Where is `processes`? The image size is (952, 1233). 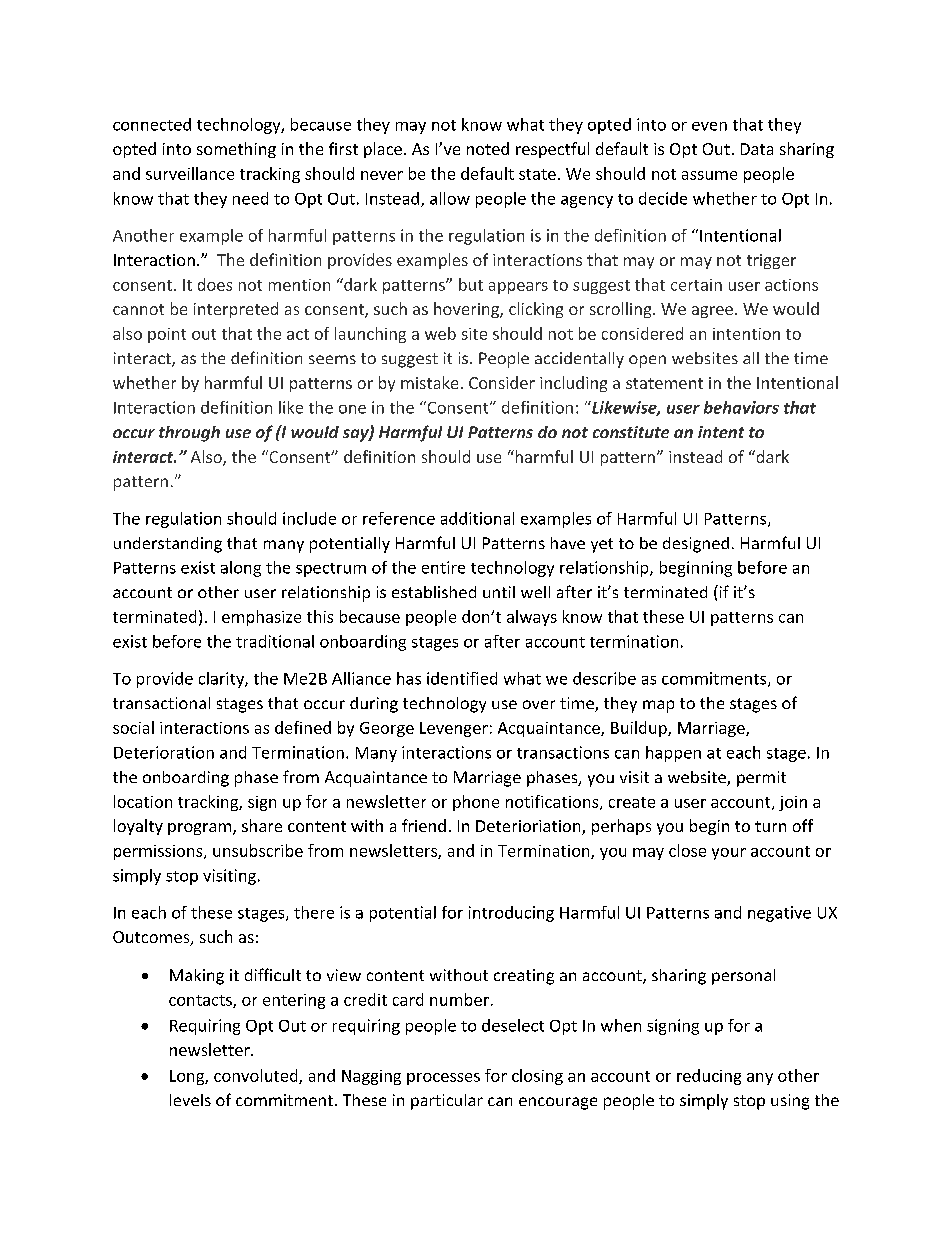
processes is located at coordinates (443, 1079).
